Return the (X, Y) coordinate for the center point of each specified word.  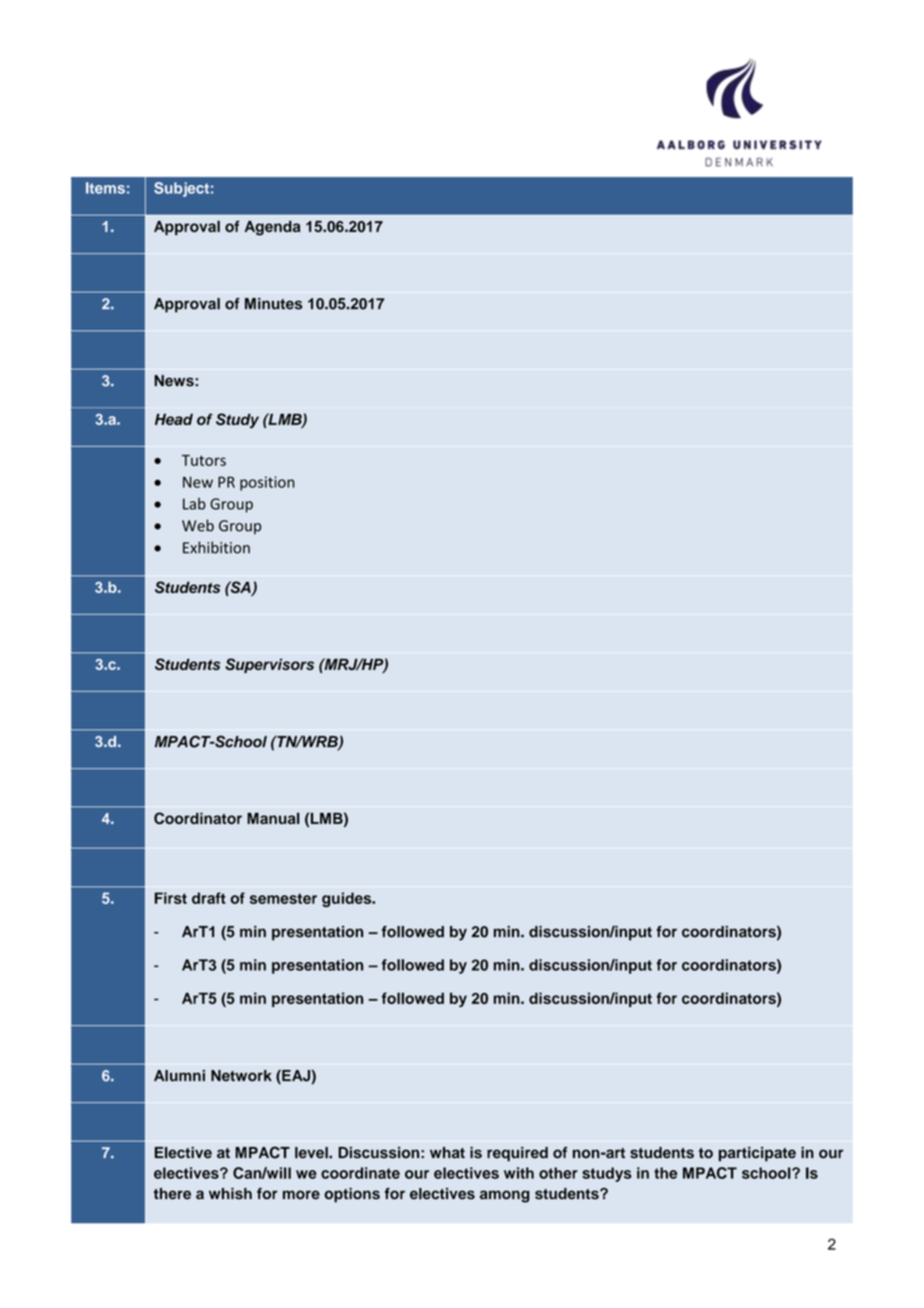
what (447, 1153)
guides (348, 899)
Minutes (273, 304)
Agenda (272, 228)
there (172, 1194)
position (267, 483)
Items (105, 188)
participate (757, 1154)
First (171, 898)
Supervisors (269, 665)
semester (283, 898)
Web (198, 525)
